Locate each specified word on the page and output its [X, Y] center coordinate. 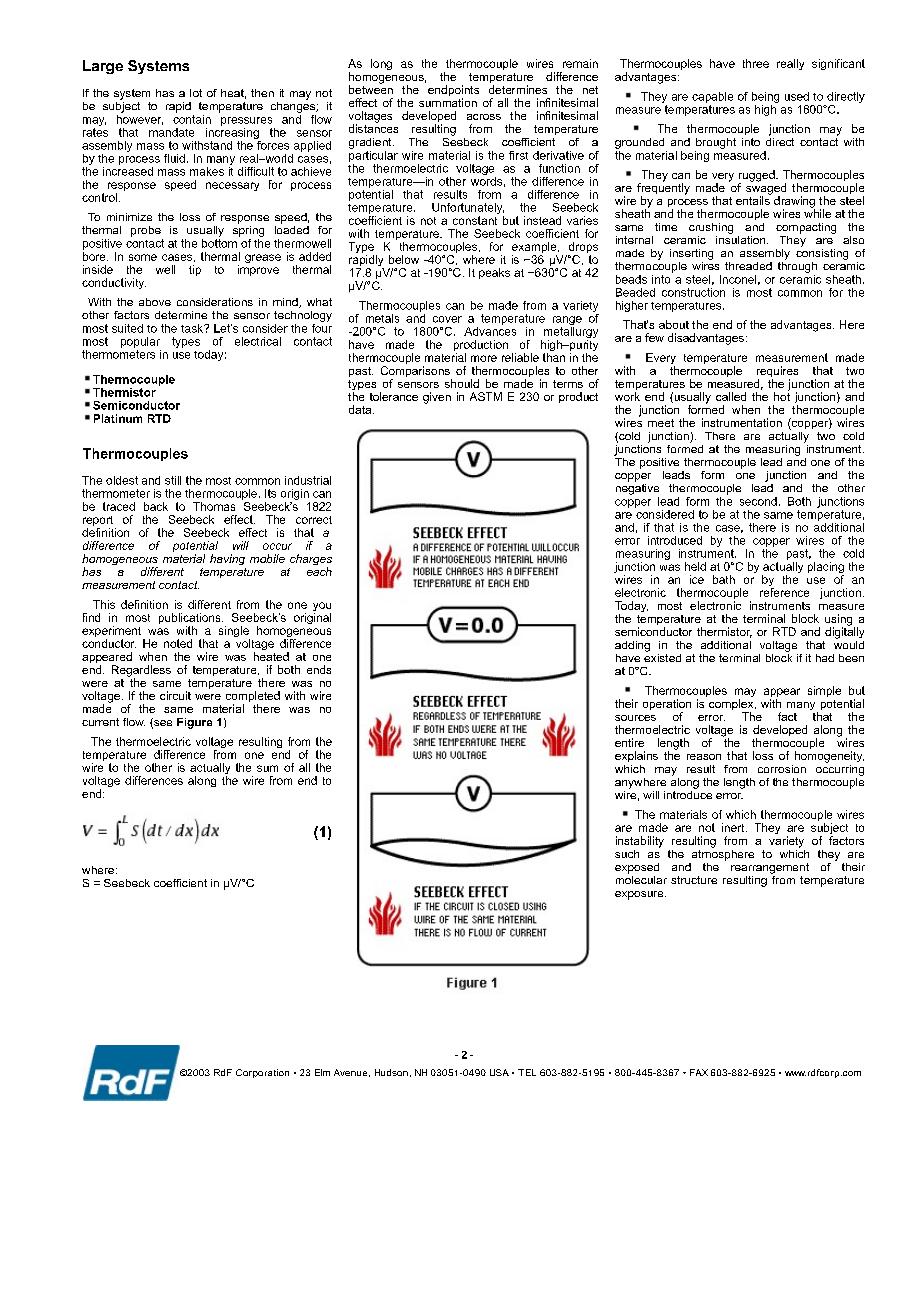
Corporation [262, 1073]
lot [196, 93]
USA [499, 1072]
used [797, 96]
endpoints [453, 92]
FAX [699, 1072]
